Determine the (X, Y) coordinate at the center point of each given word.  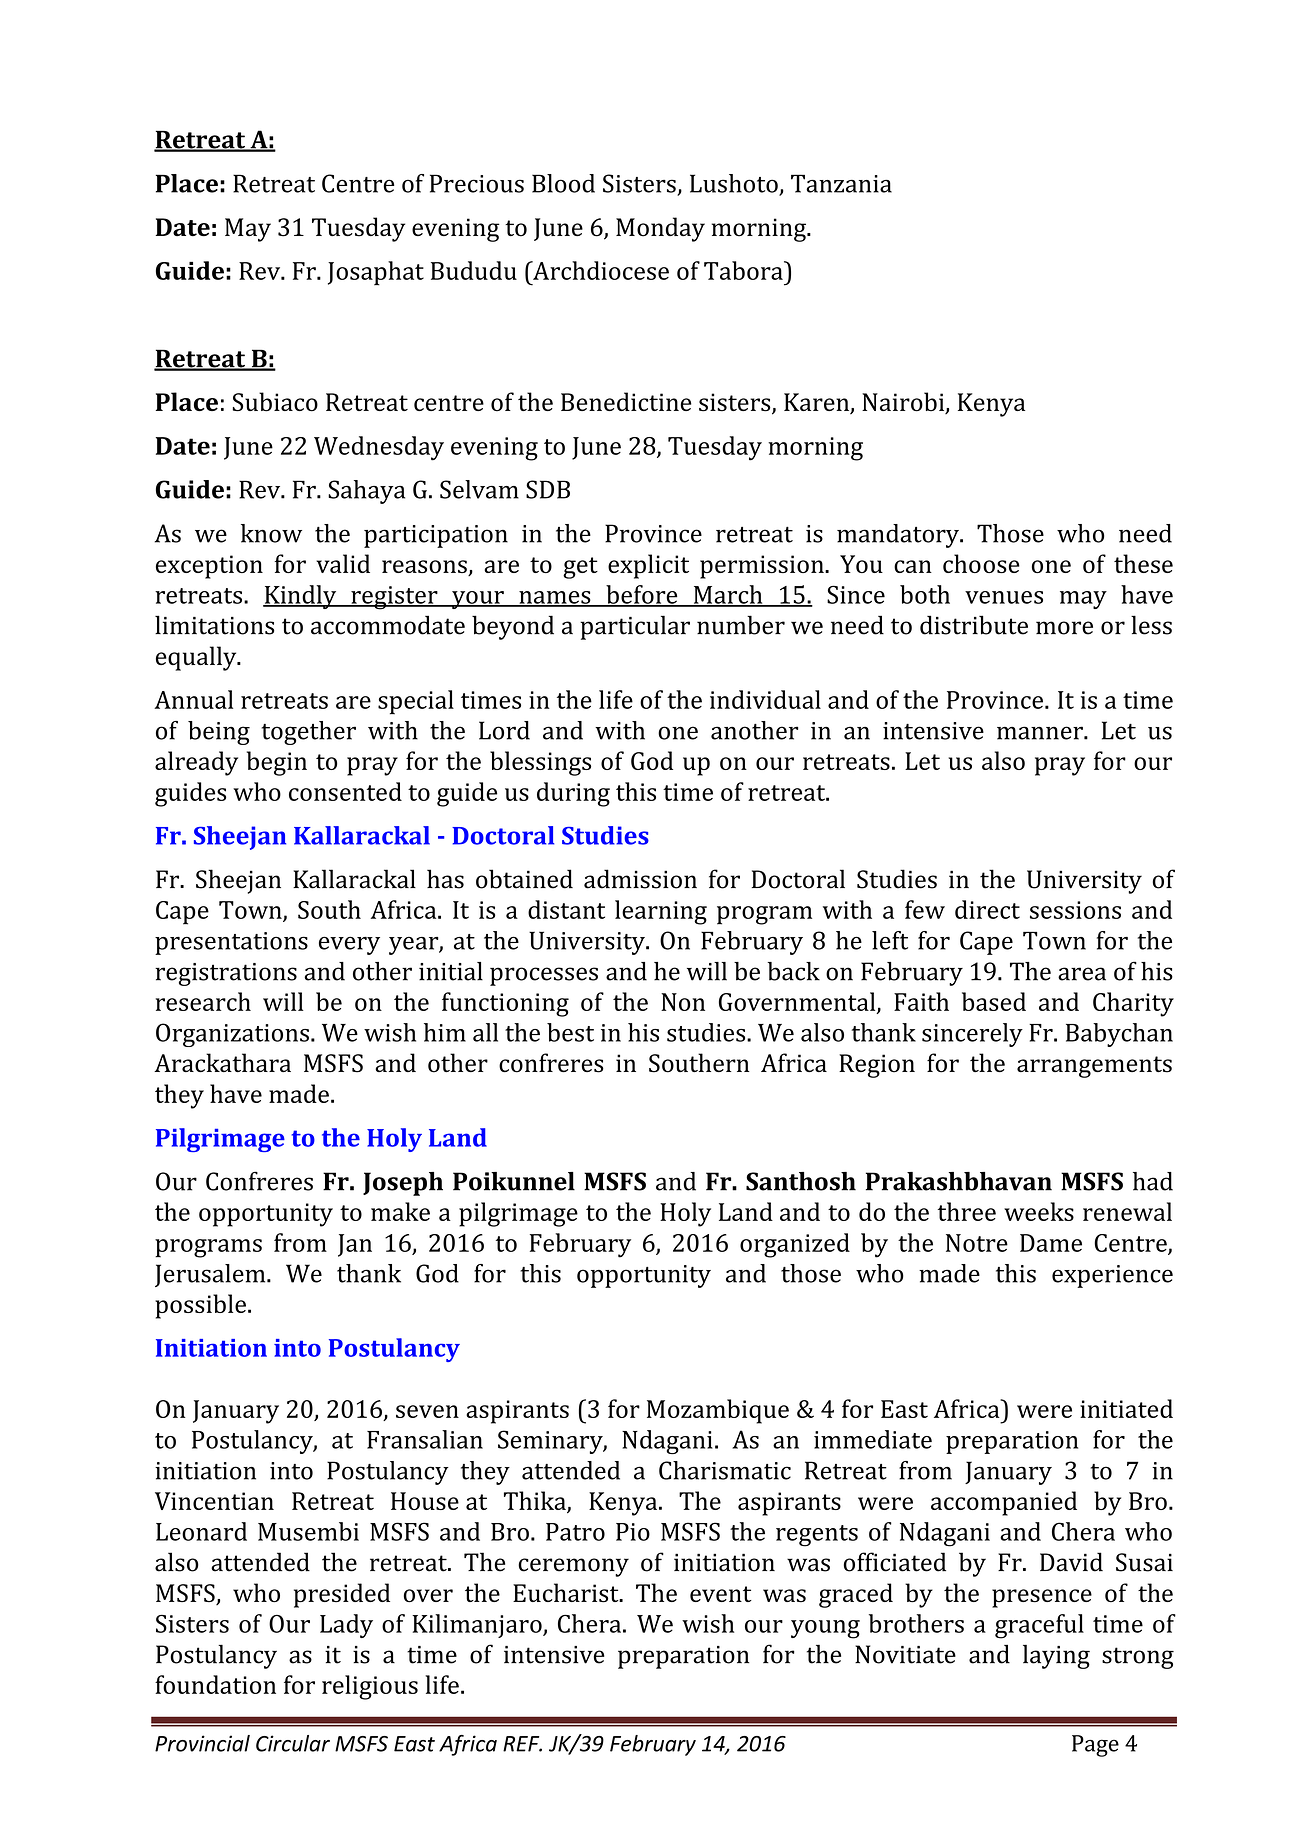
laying (1056, 1657)
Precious (477, 183)
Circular (293, 1743)
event (721, 1594)
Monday (660, 229)
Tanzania (841, 183)
